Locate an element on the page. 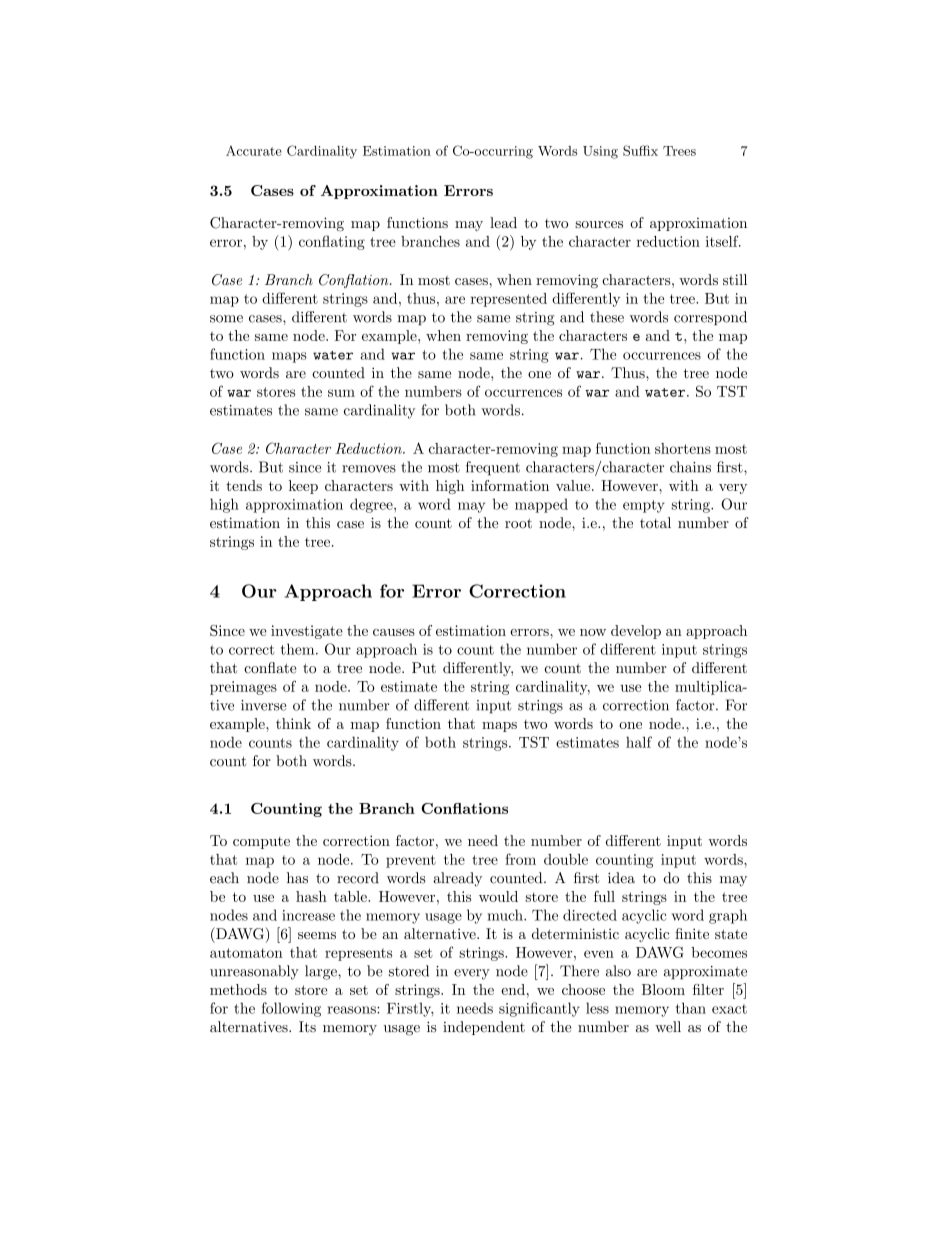 The width and height of the document is (952, 1233). Suffix is located at coordinates (640, 150).
